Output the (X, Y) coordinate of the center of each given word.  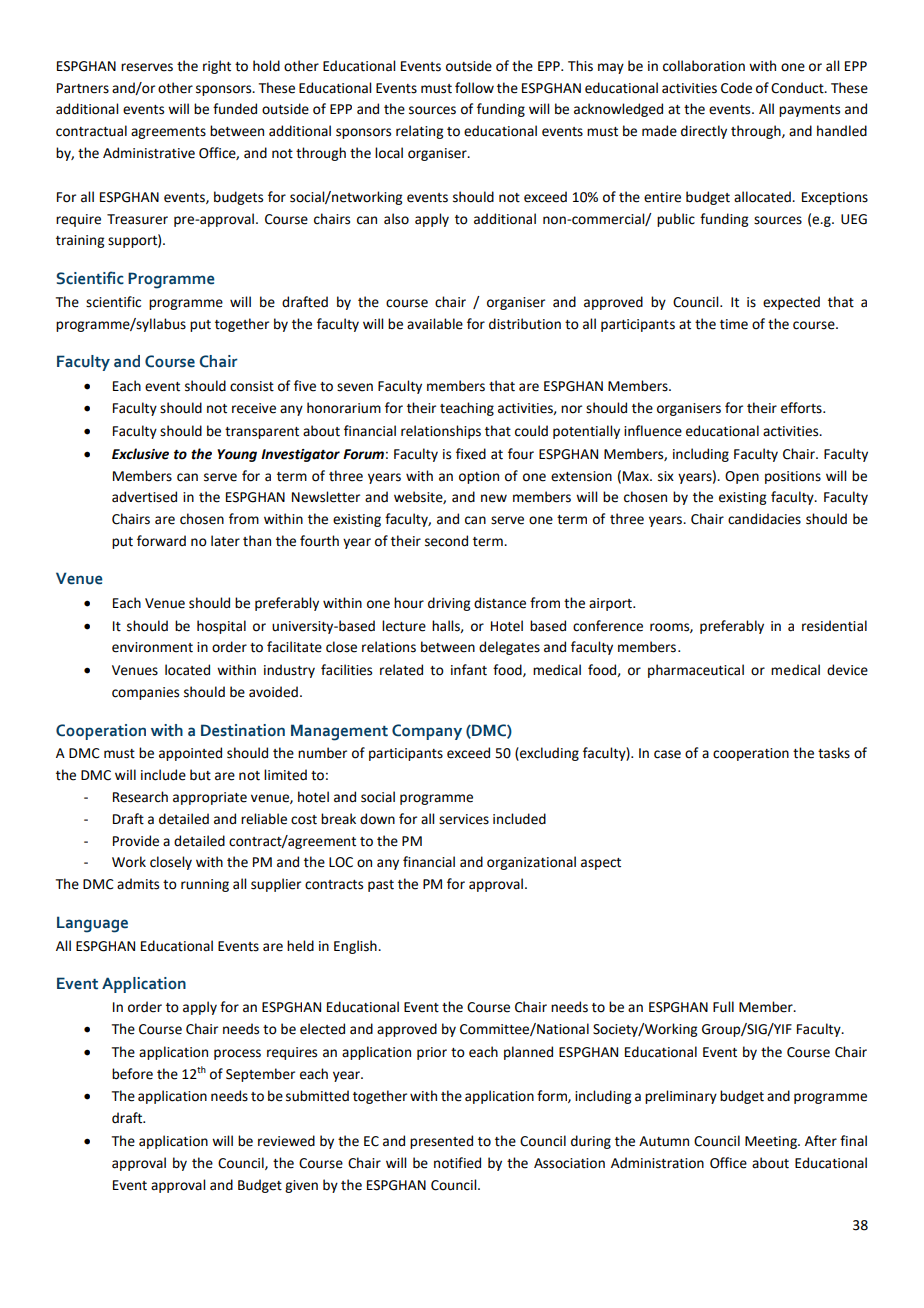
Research (140, 797)
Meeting (772, 1142)
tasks (834, 753)
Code (736, 88)
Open (742, 477)
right (217, 67)
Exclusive (140, 454)
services (464, 819)
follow (474, 88)
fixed (471, 454)
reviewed (286, 1141)
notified (457, 1163)
